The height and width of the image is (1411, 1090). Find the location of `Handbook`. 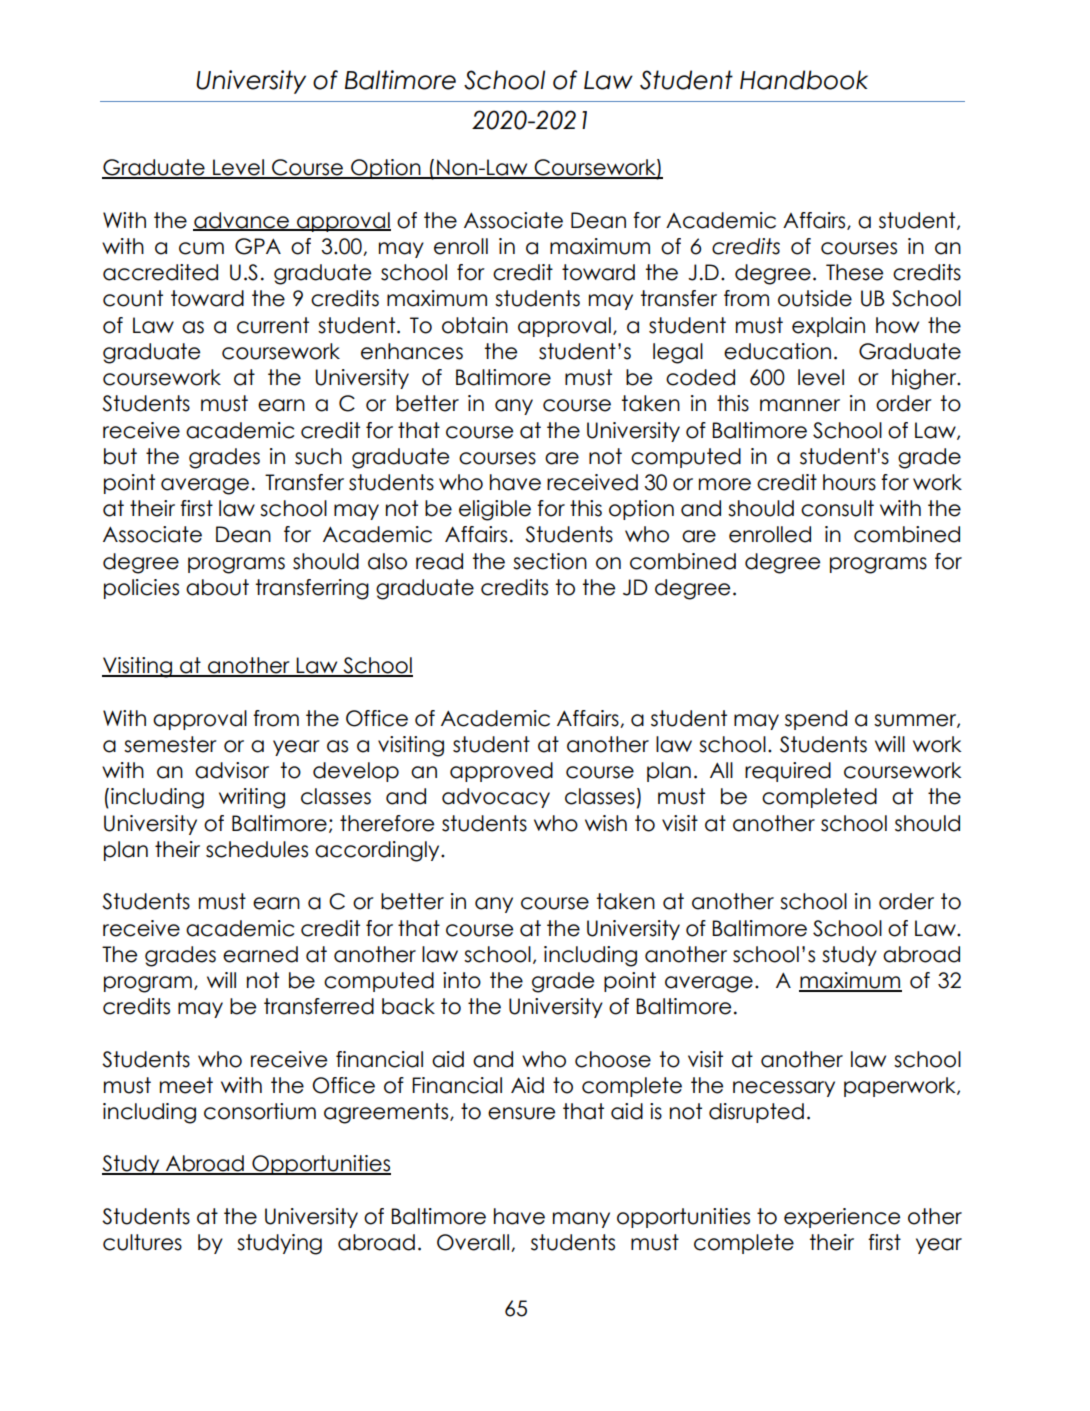

Handbook is located at coordinates (804, 80).
